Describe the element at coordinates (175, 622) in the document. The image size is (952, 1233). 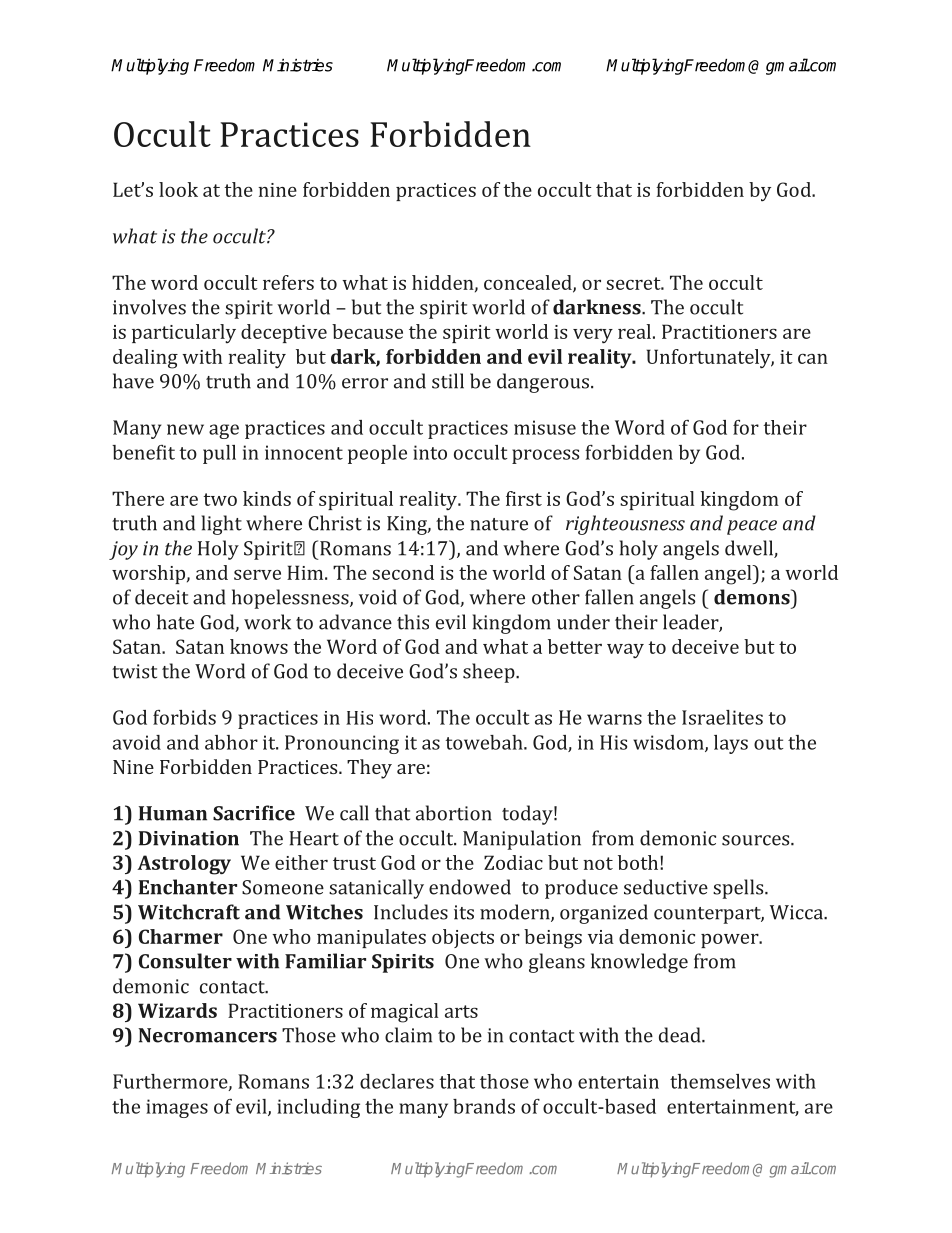
I see `hate` at that location.
